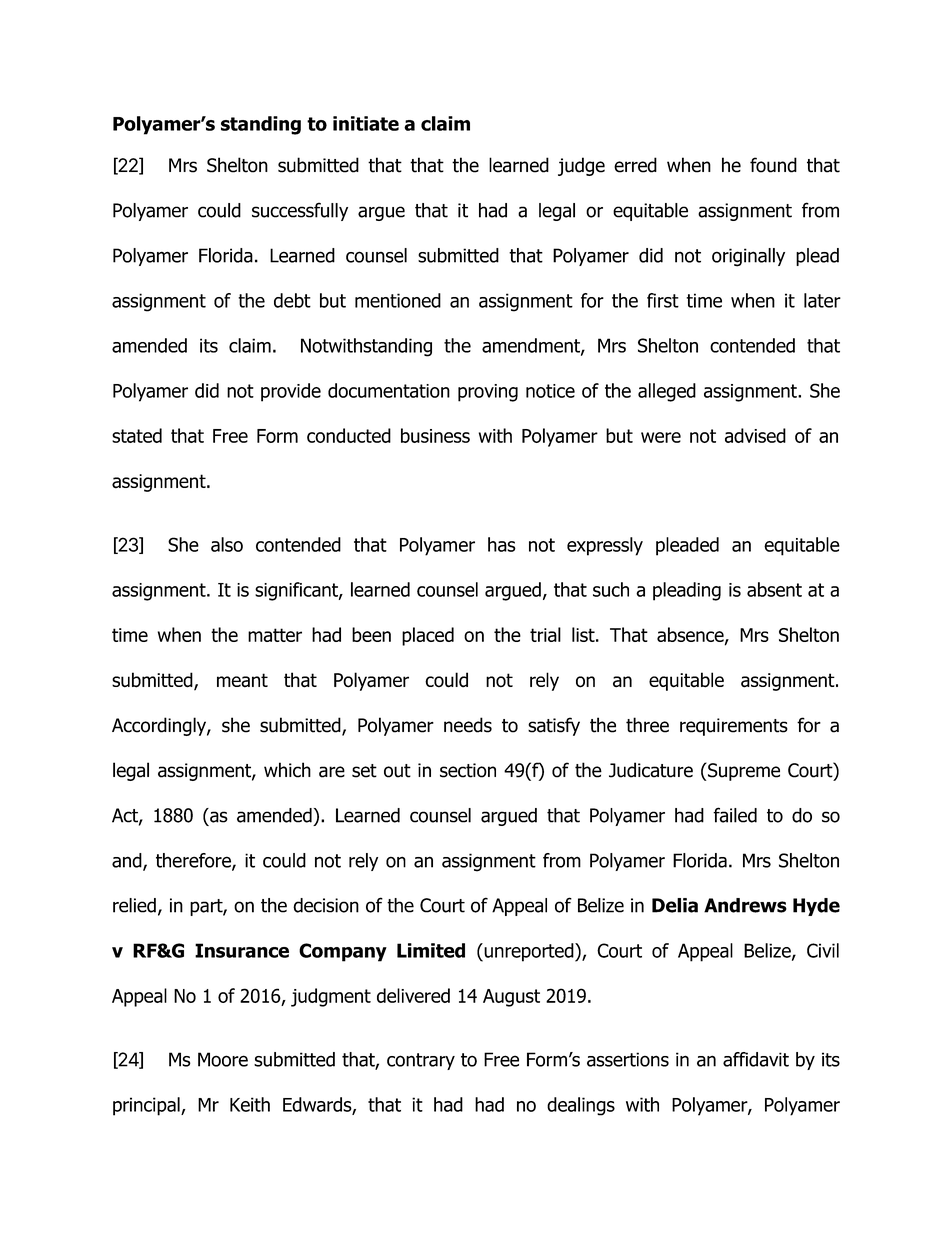  What do you see at coordinates (223, 1059) in the image?
I see `Moore` at bounding box center [223, 1059].
